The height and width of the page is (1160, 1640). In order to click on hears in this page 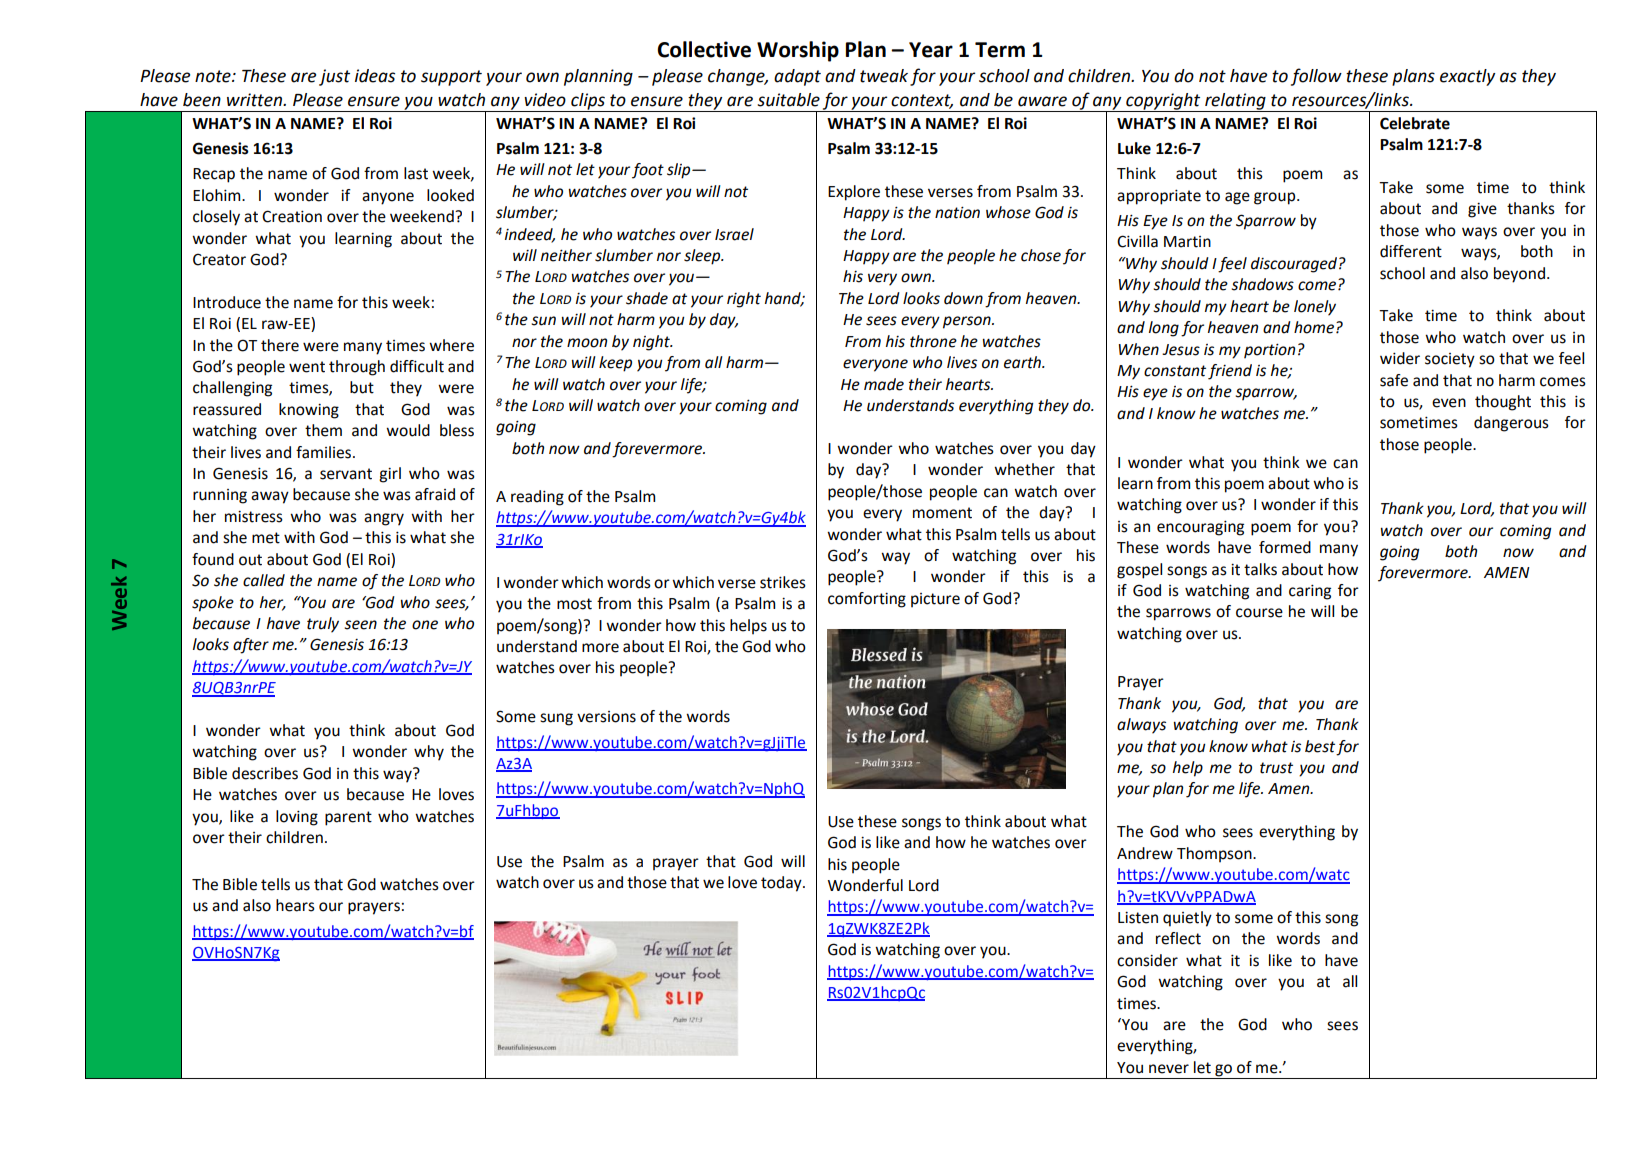, I will do `click(295, 905)`.
